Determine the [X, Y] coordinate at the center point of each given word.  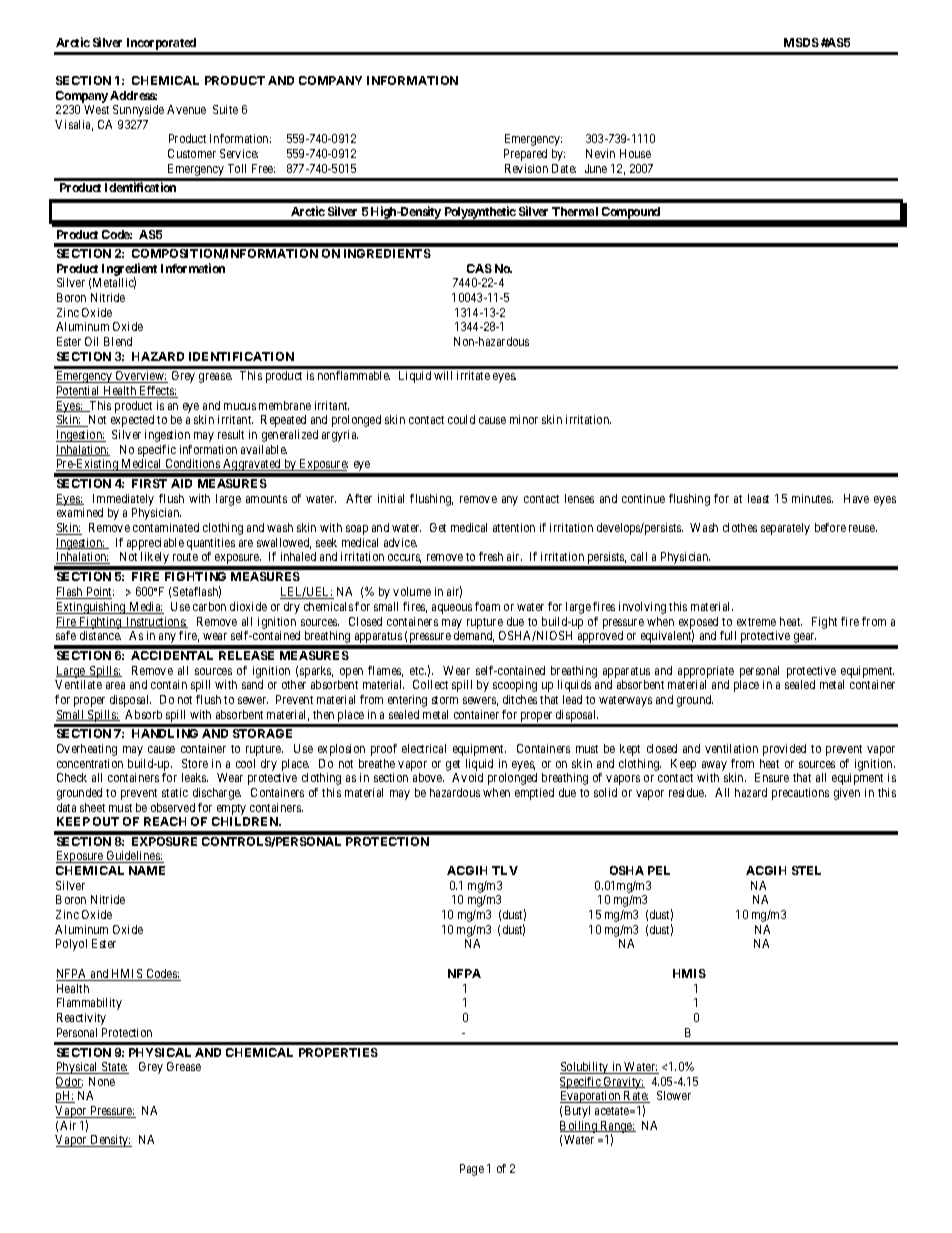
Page [472, 1170]
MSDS [801, 42]
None [102, 1081]
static [175, 792]
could [461, 419]
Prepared [525, 155]
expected [132, 421]
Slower [674, 1095]
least [758, 498]
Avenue [186, 109]
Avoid [467, 777]
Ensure [772, 777]
